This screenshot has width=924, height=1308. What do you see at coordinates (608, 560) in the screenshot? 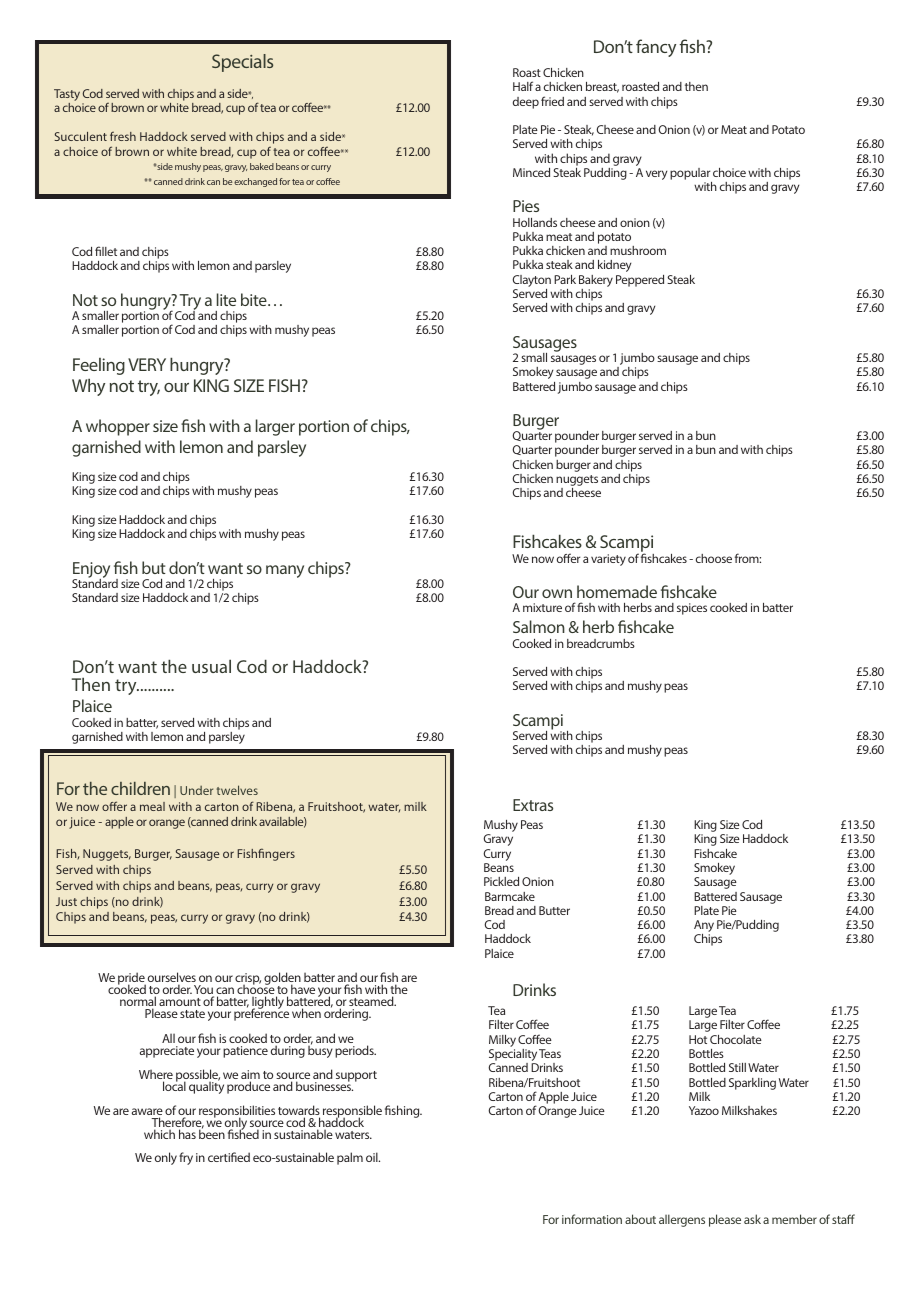
I see `variety` at bounding box center [608, 560].
